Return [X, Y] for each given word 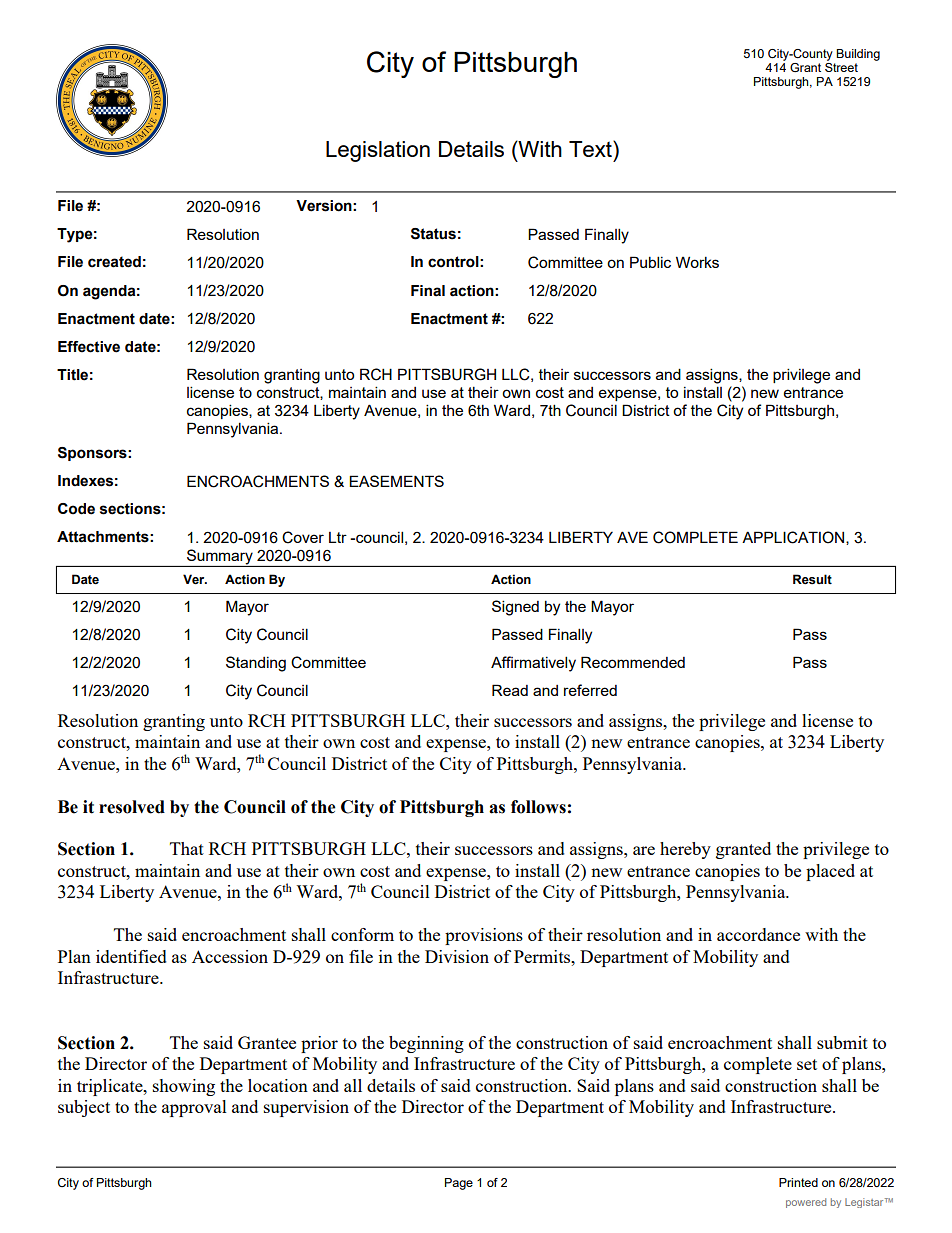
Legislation [378, 151]
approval [194, 1108]
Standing [256, 664]
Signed [515, 608]
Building [858, 55]
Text [591, 148]
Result [812, 579]
